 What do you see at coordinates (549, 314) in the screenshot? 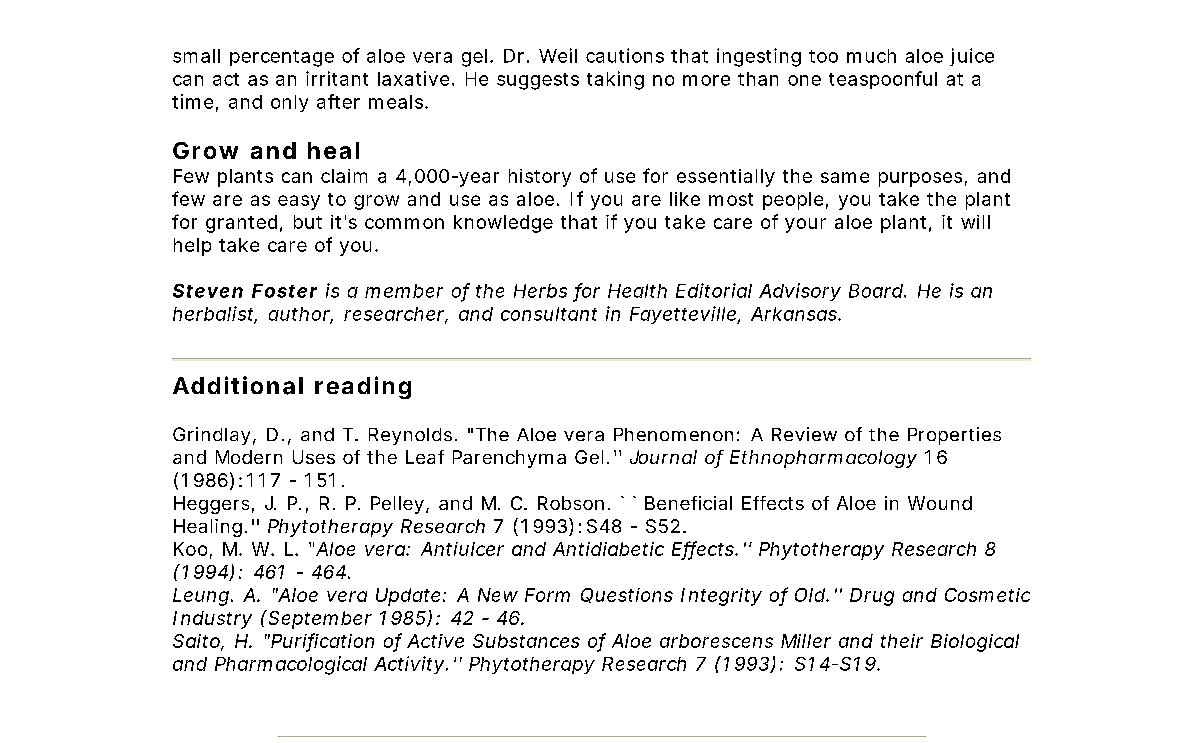
I see `consultant` at bounding box center [549, 314].
